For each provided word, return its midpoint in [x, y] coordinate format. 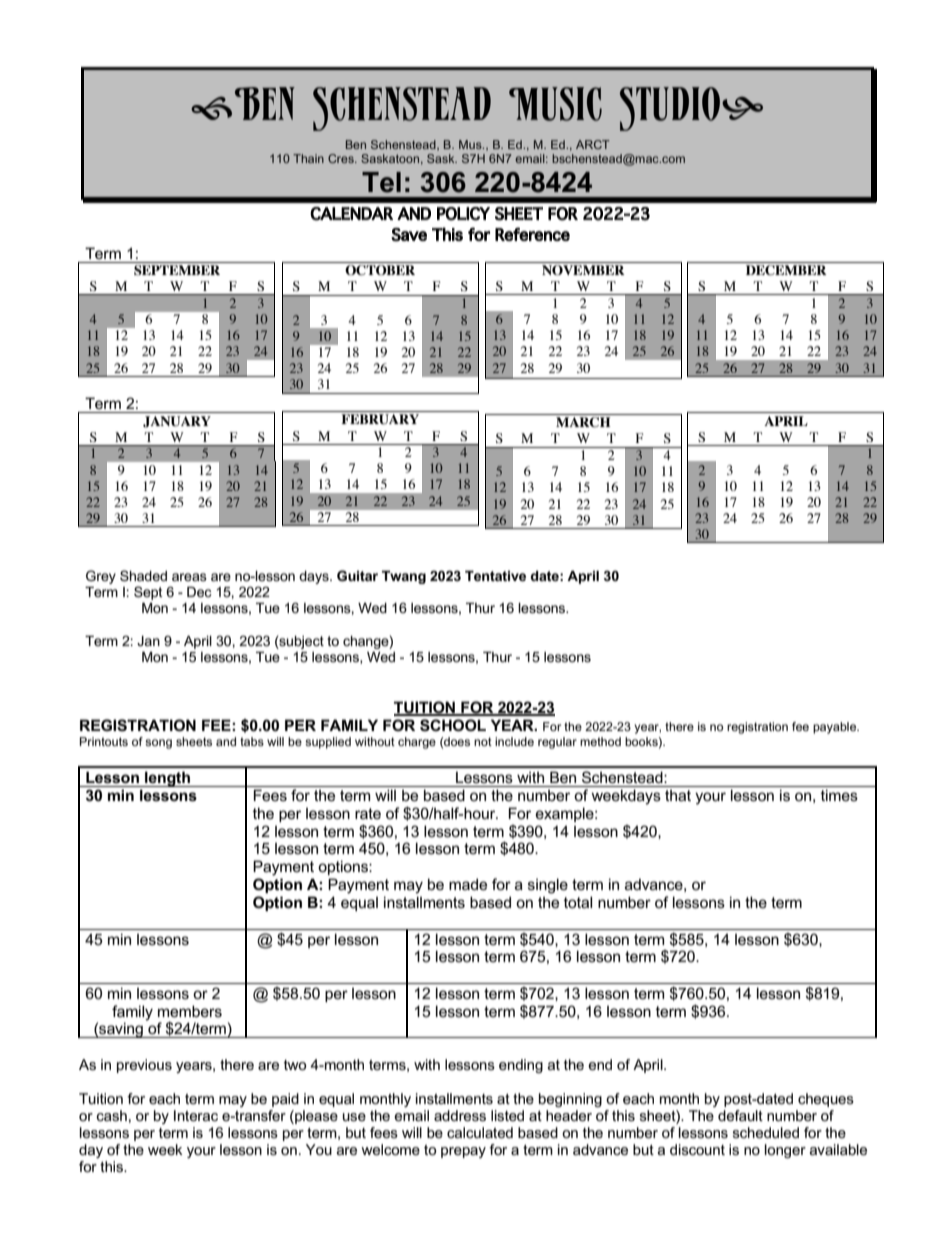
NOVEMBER [583, 270]
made [468, 884]
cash [112, 1115]
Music [555, 104]
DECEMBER [786, 270]
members [190, 1011]
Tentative [495, 576]
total [578, 902]
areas [189, 577]
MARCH [583, 422]
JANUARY [177, 422]
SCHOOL [453, 725]
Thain [308, 158]
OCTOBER [380, 270]
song [158, 744]
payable [836, 728]
